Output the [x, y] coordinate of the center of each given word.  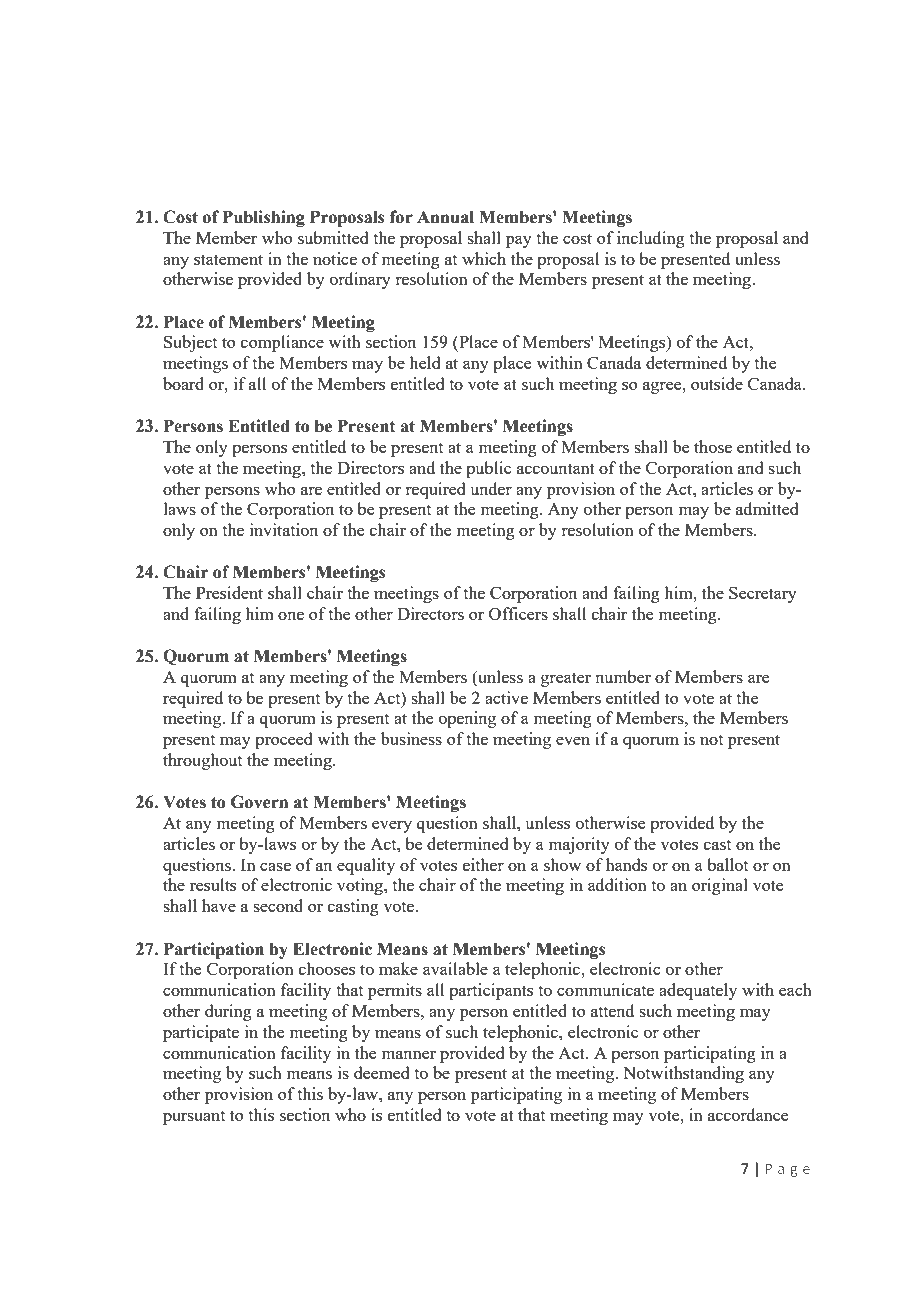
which [484, 258]
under [491, 488]
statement [228, 259]
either [483, 864]
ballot [727, 864]
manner [408, 1054]
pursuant [194, 1117]
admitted [767, 508]
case [275, 866]
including [651, 239]
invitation [284, 529]
